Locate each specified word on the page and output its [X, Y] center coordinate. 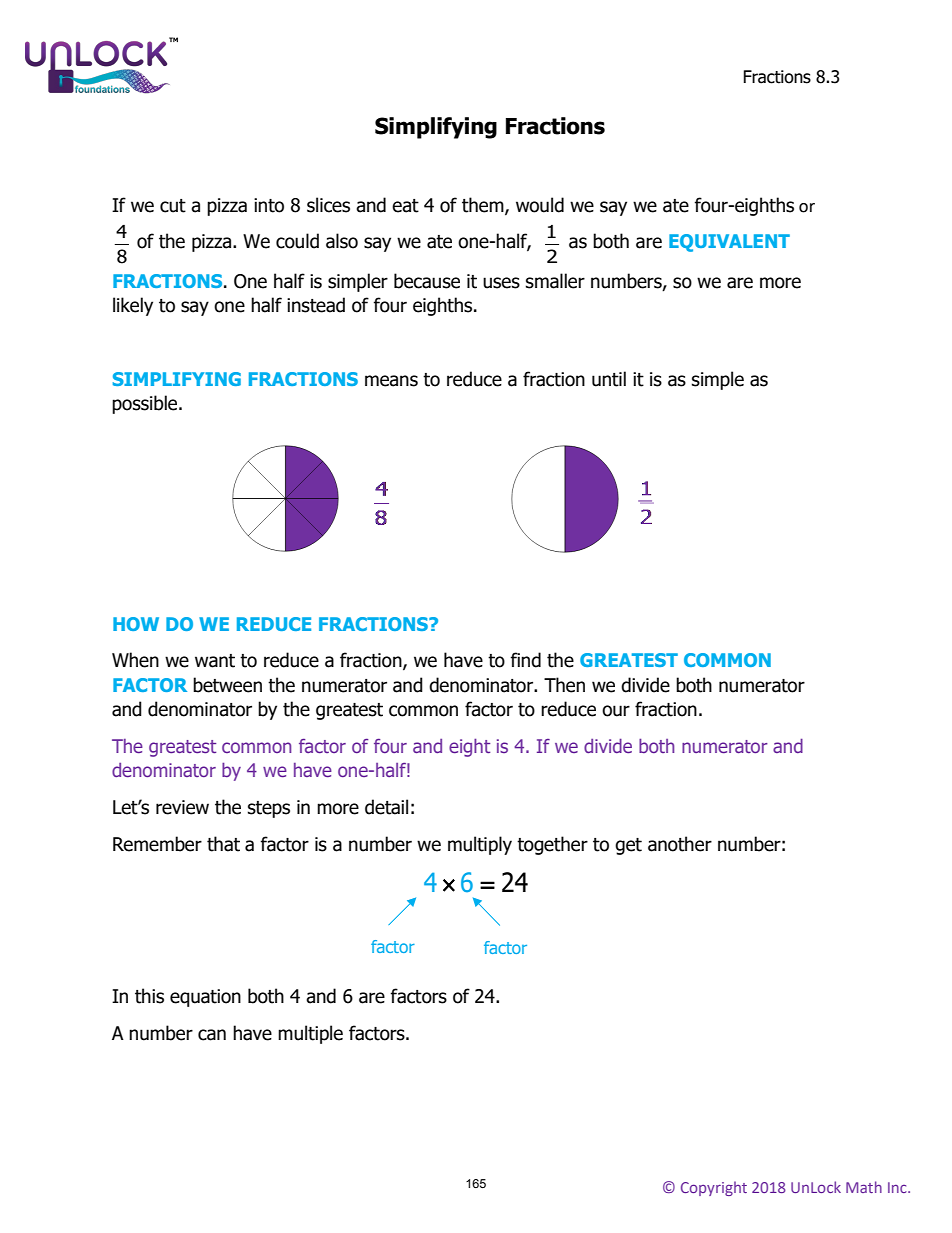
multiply [480, 845]
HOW [136, 624]
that [223, 844]
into [269, 205]
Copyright [714, 1188]
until [609, 379]
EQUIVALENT [729, 243]
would [540, 205]
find [525, 660]
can [212, 1035]
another [680, 844]
